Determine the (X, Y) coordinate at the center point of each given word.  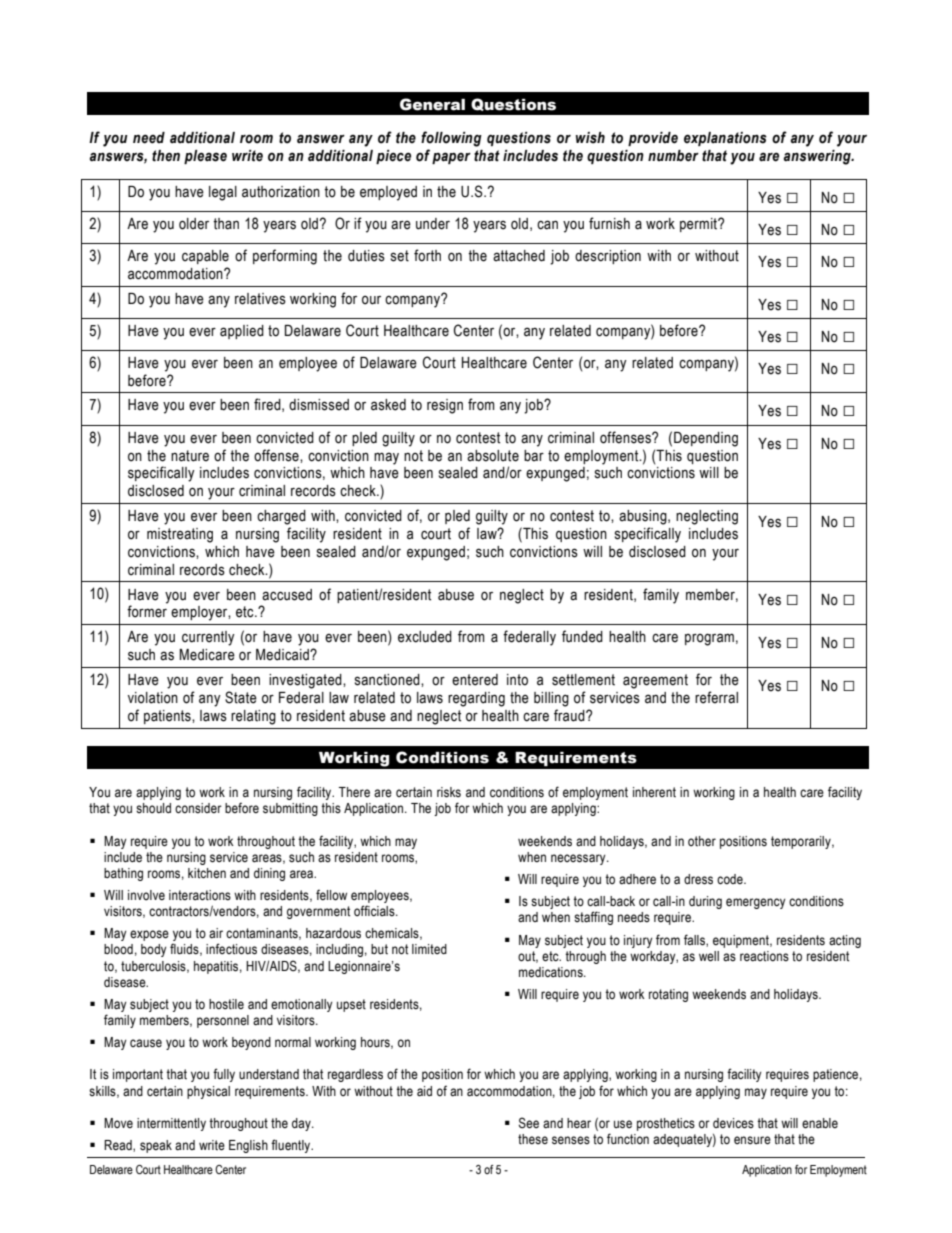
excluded (425, 637)
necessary (579, 859)
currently (208, 638)
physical (208, 1092)
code (731, 879)
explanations (725, 139)
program (709, 639)
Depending (706, 439)
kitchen (207, 873)
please (205, 157)
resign (445, 406)
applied (242, 332)
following (451, 139)
